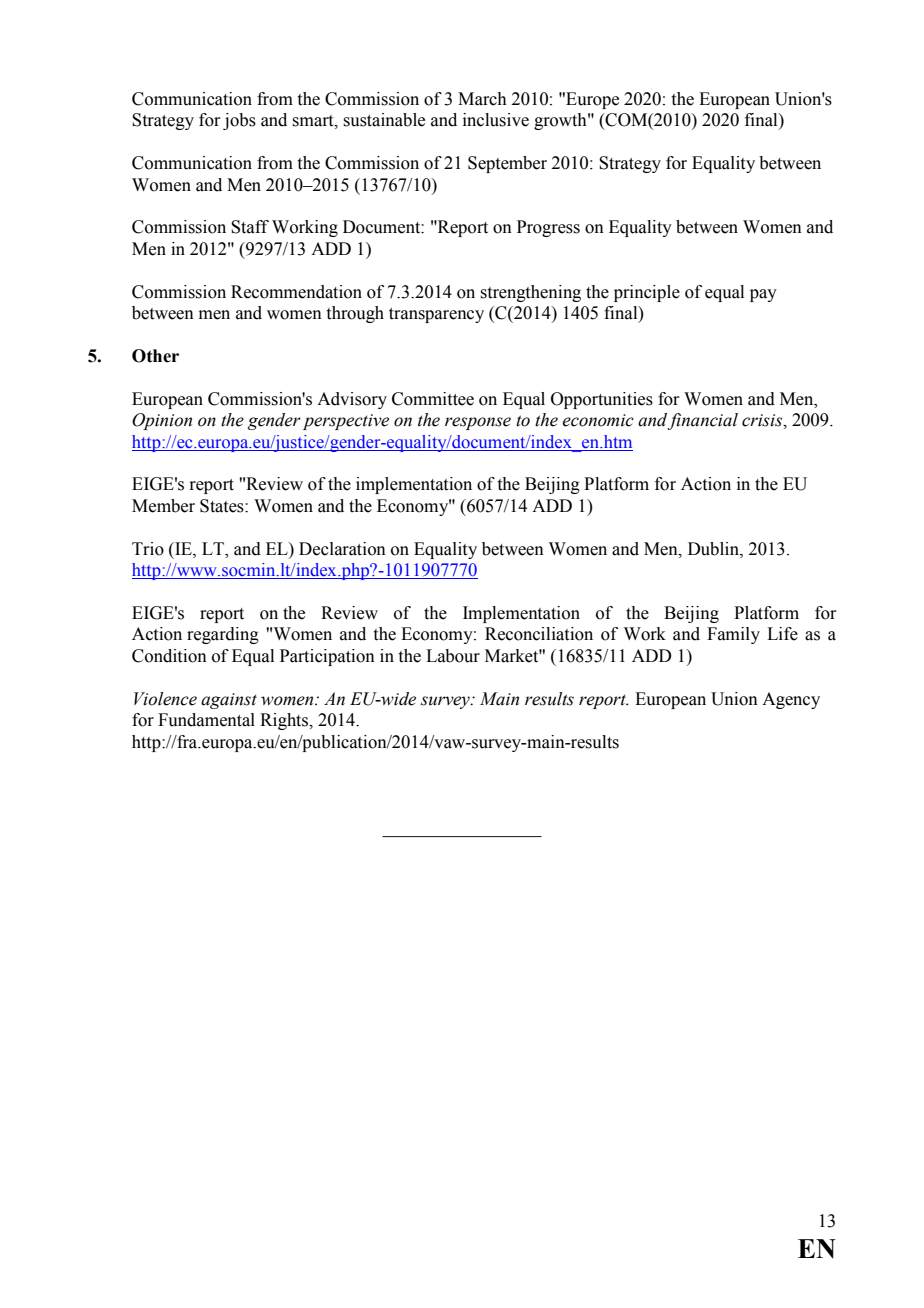 This screenshot has height=1308, width=924. What do you see at coordinates (478, 423) in the screenshot?
I see `response` at bounding box center [478, 423].
